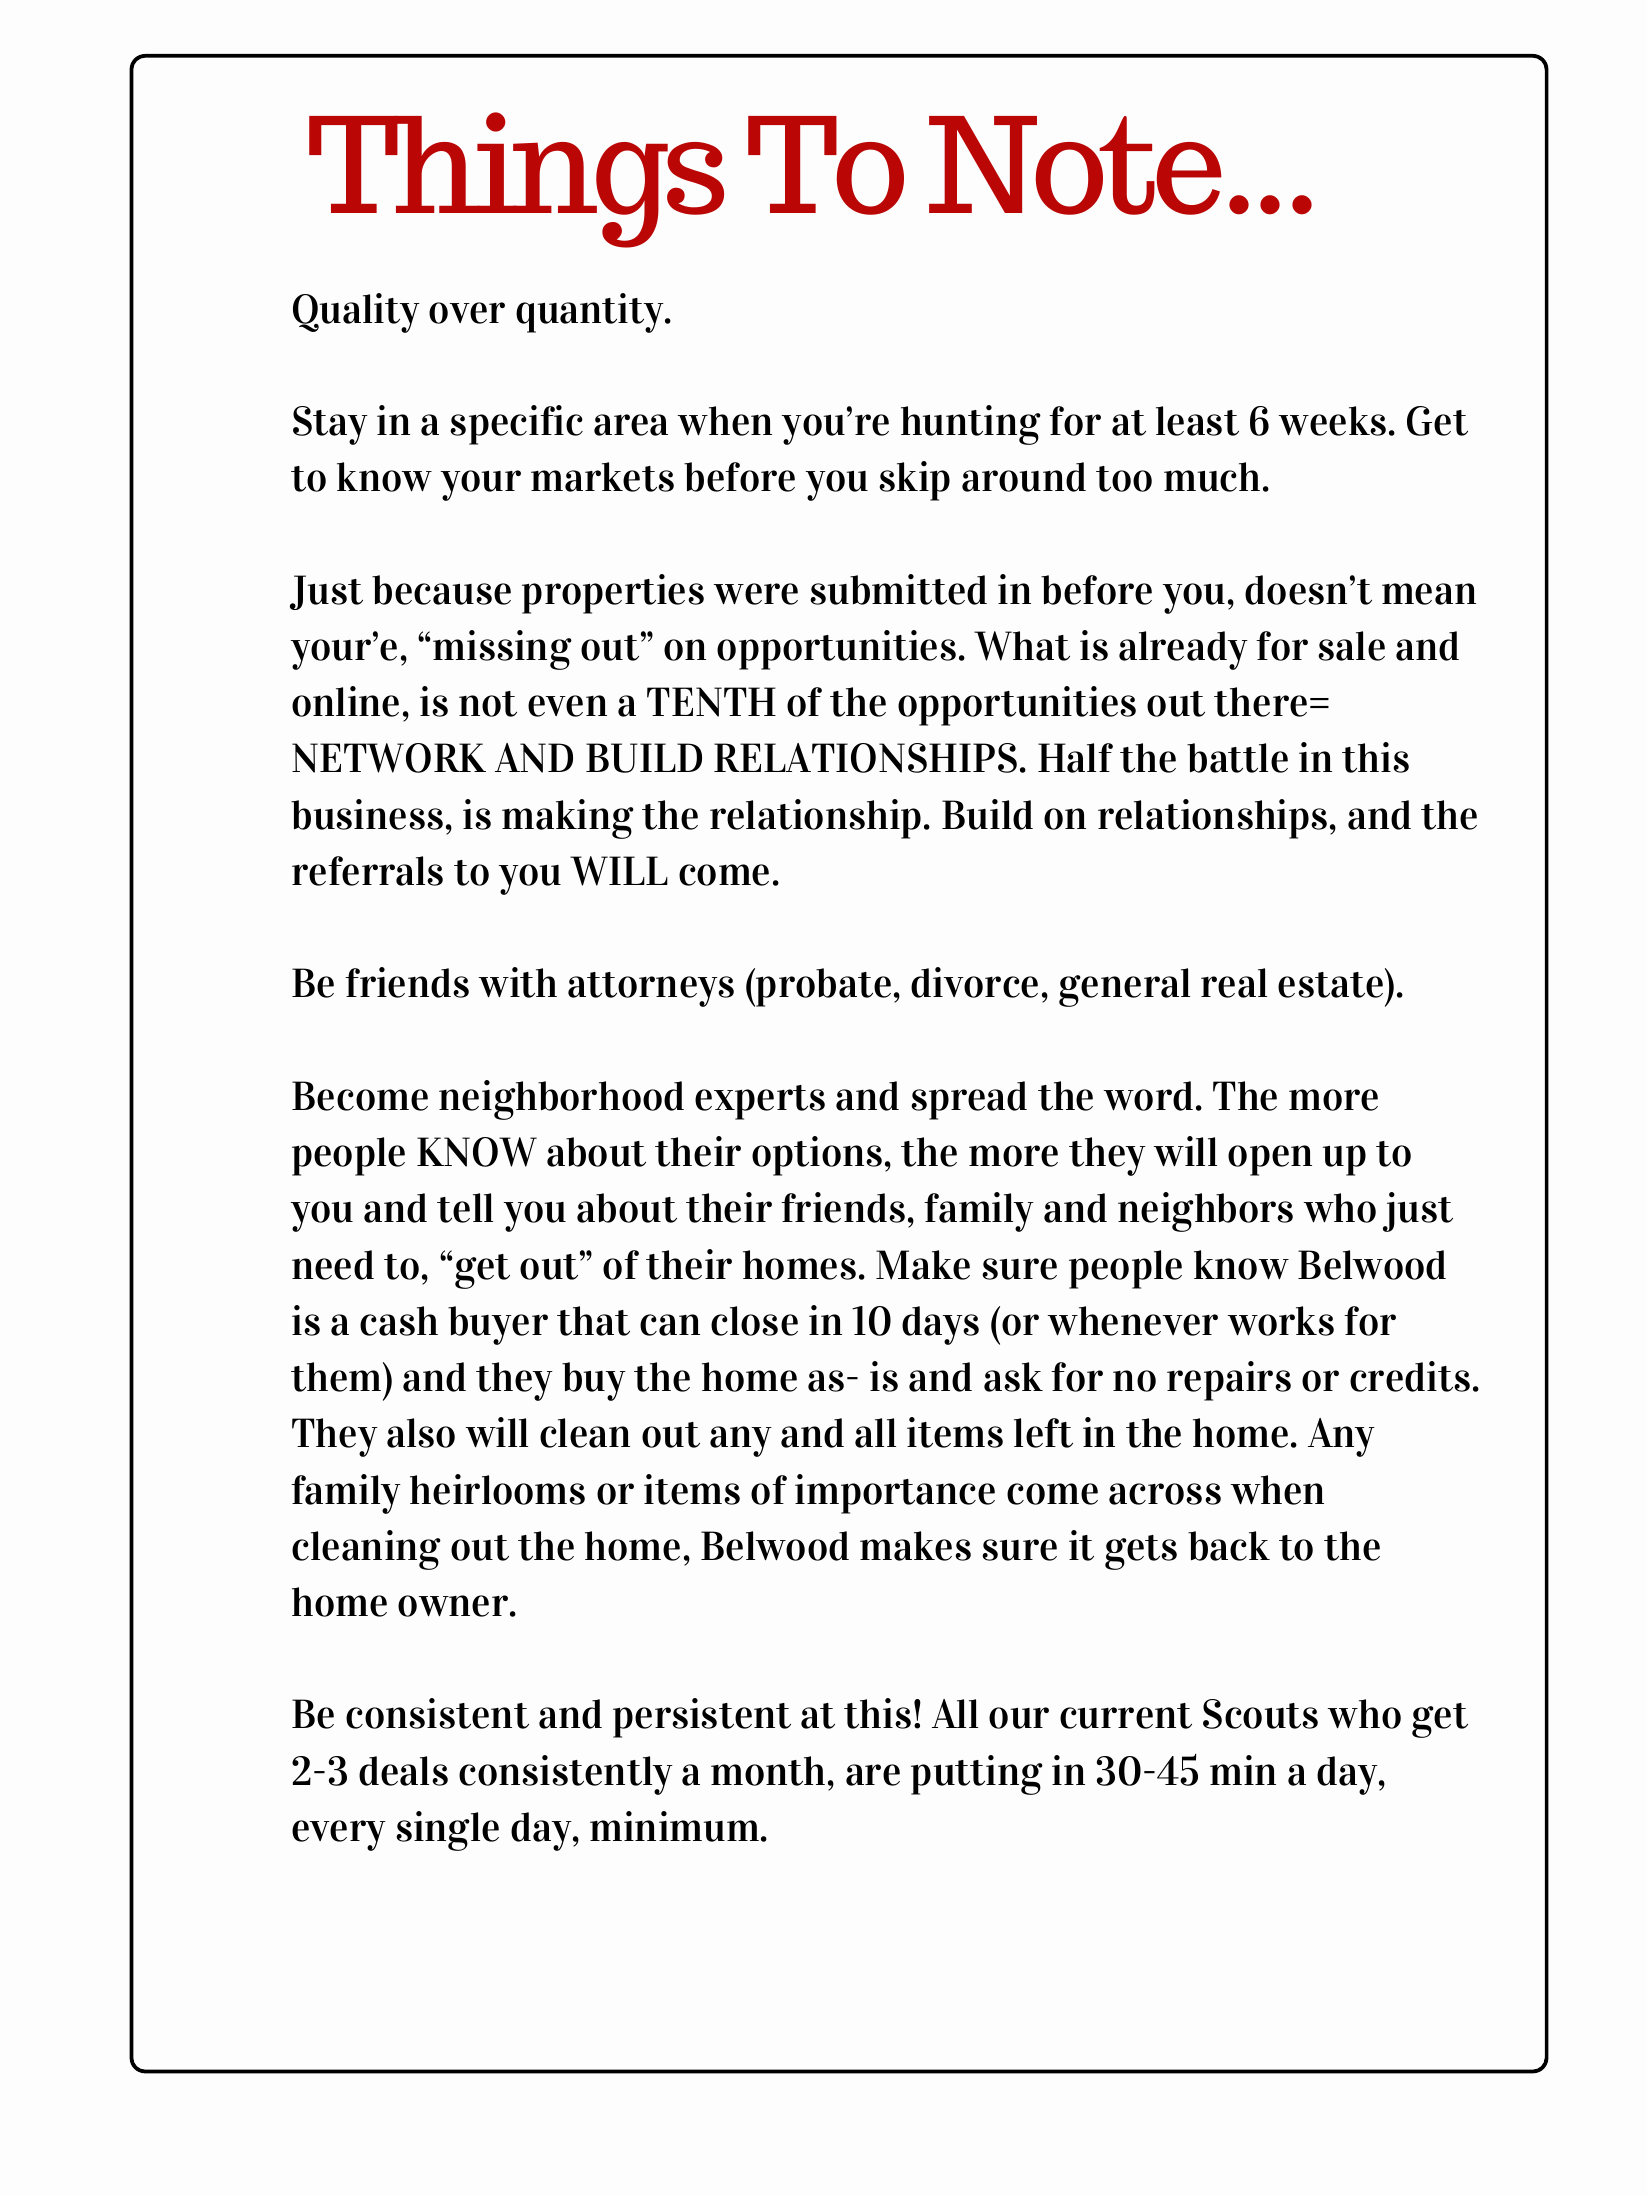 The width and height of the document is (1647, 2196). I want to click on single, so click(447, 1831).
